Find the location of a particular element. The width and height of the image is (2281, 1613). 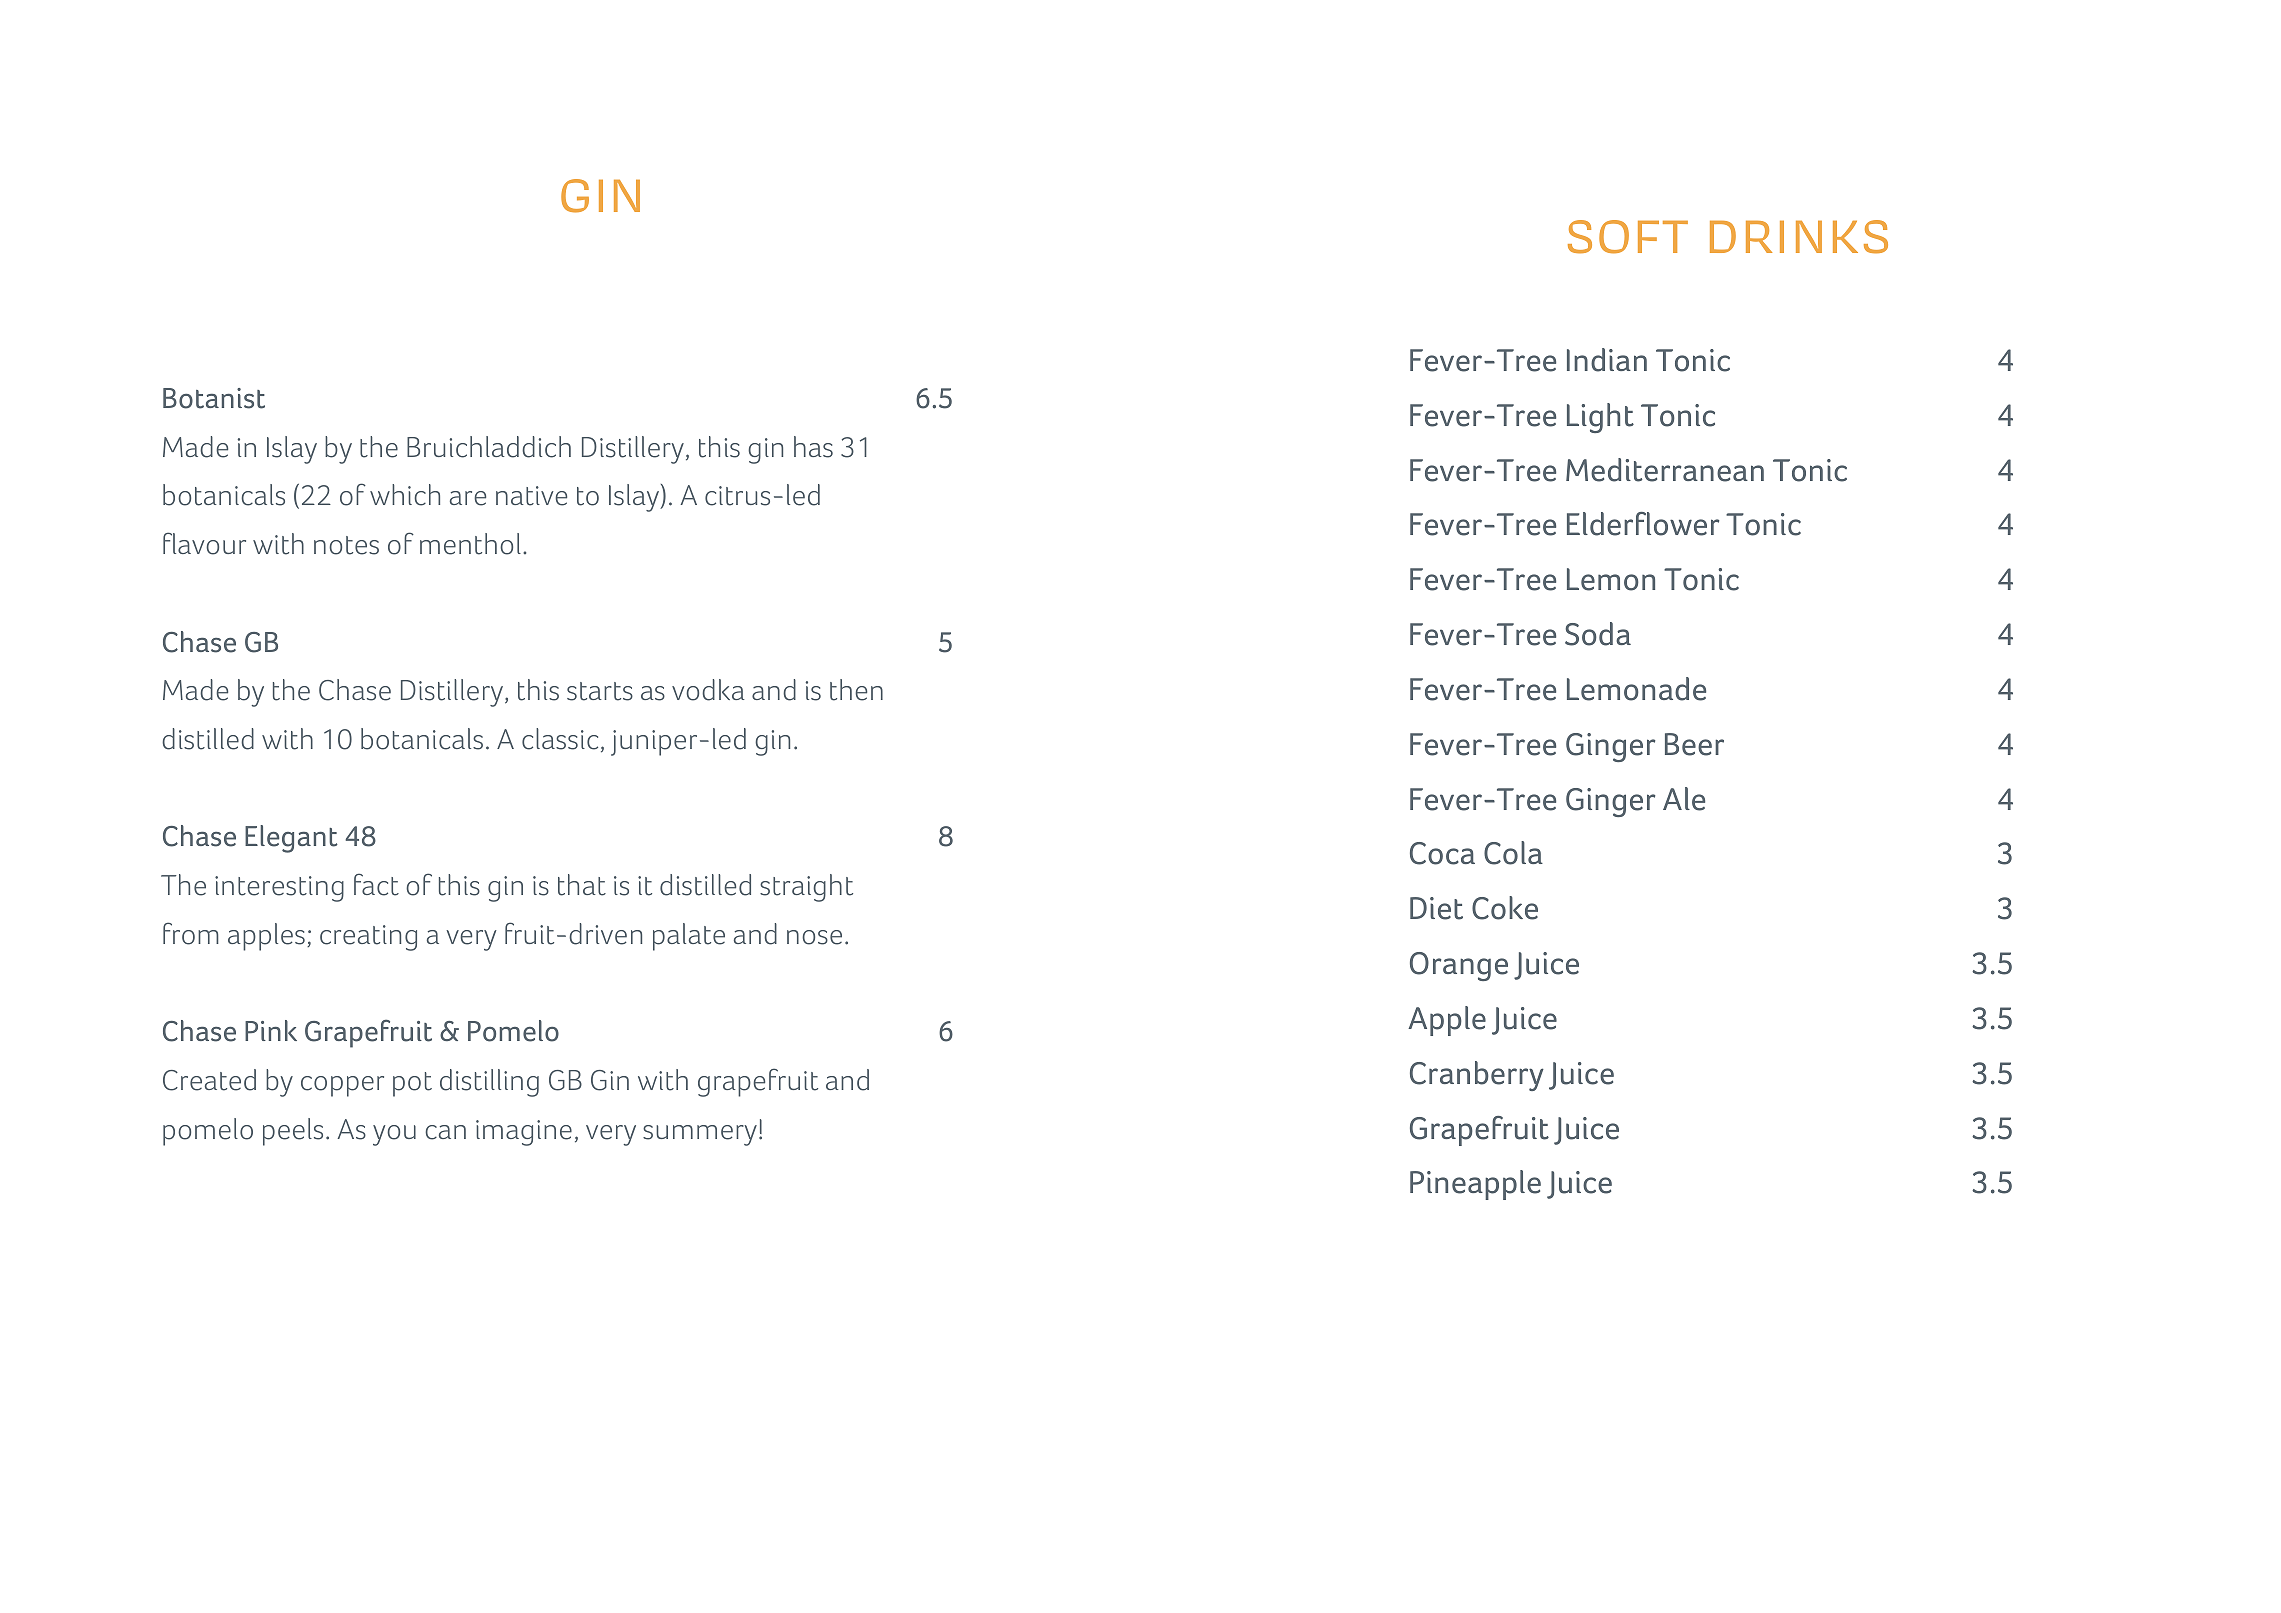

summery is located at coordinates (700, 1135).
